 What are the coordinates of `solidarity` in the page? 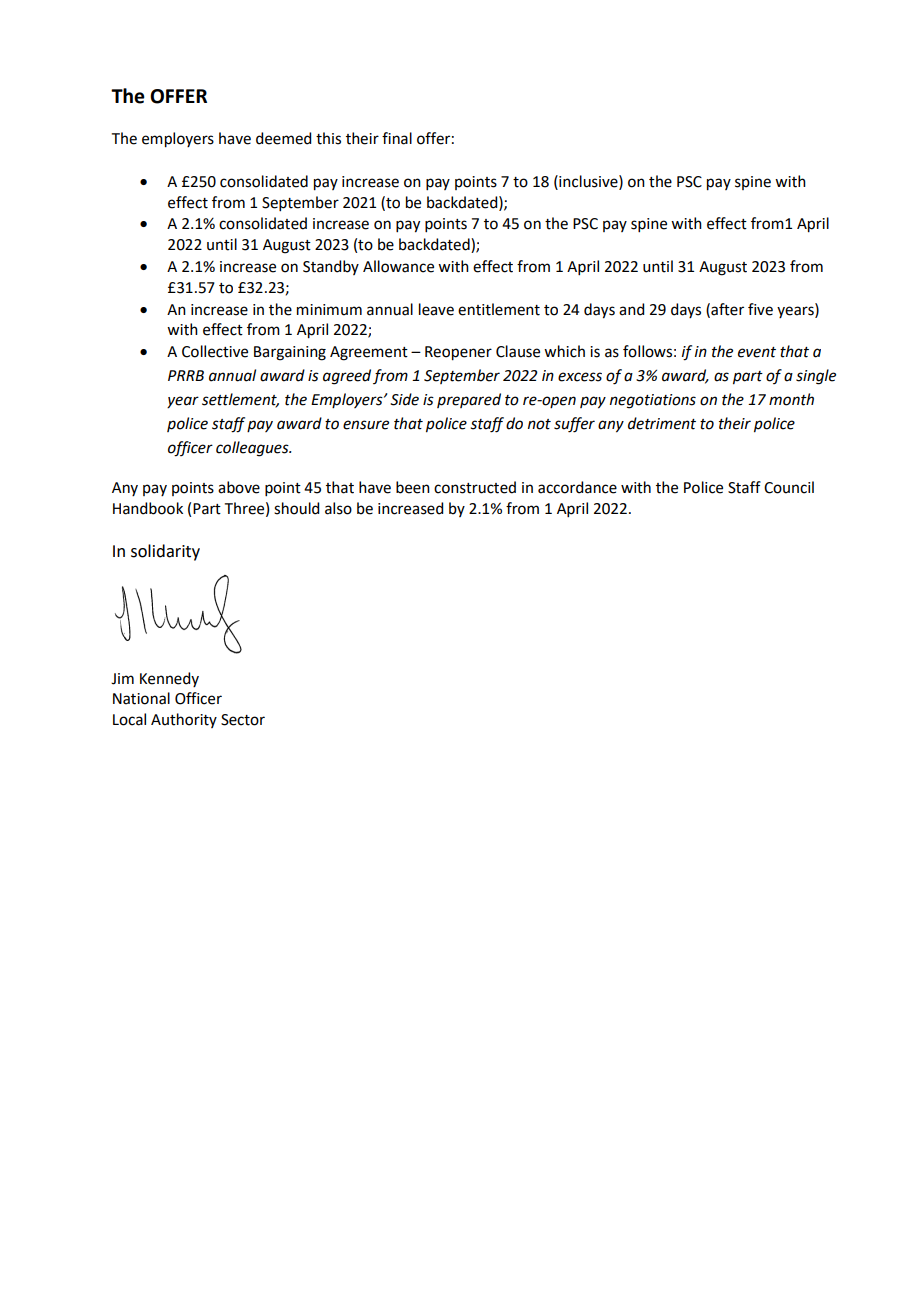 It's located at (165, 552).
